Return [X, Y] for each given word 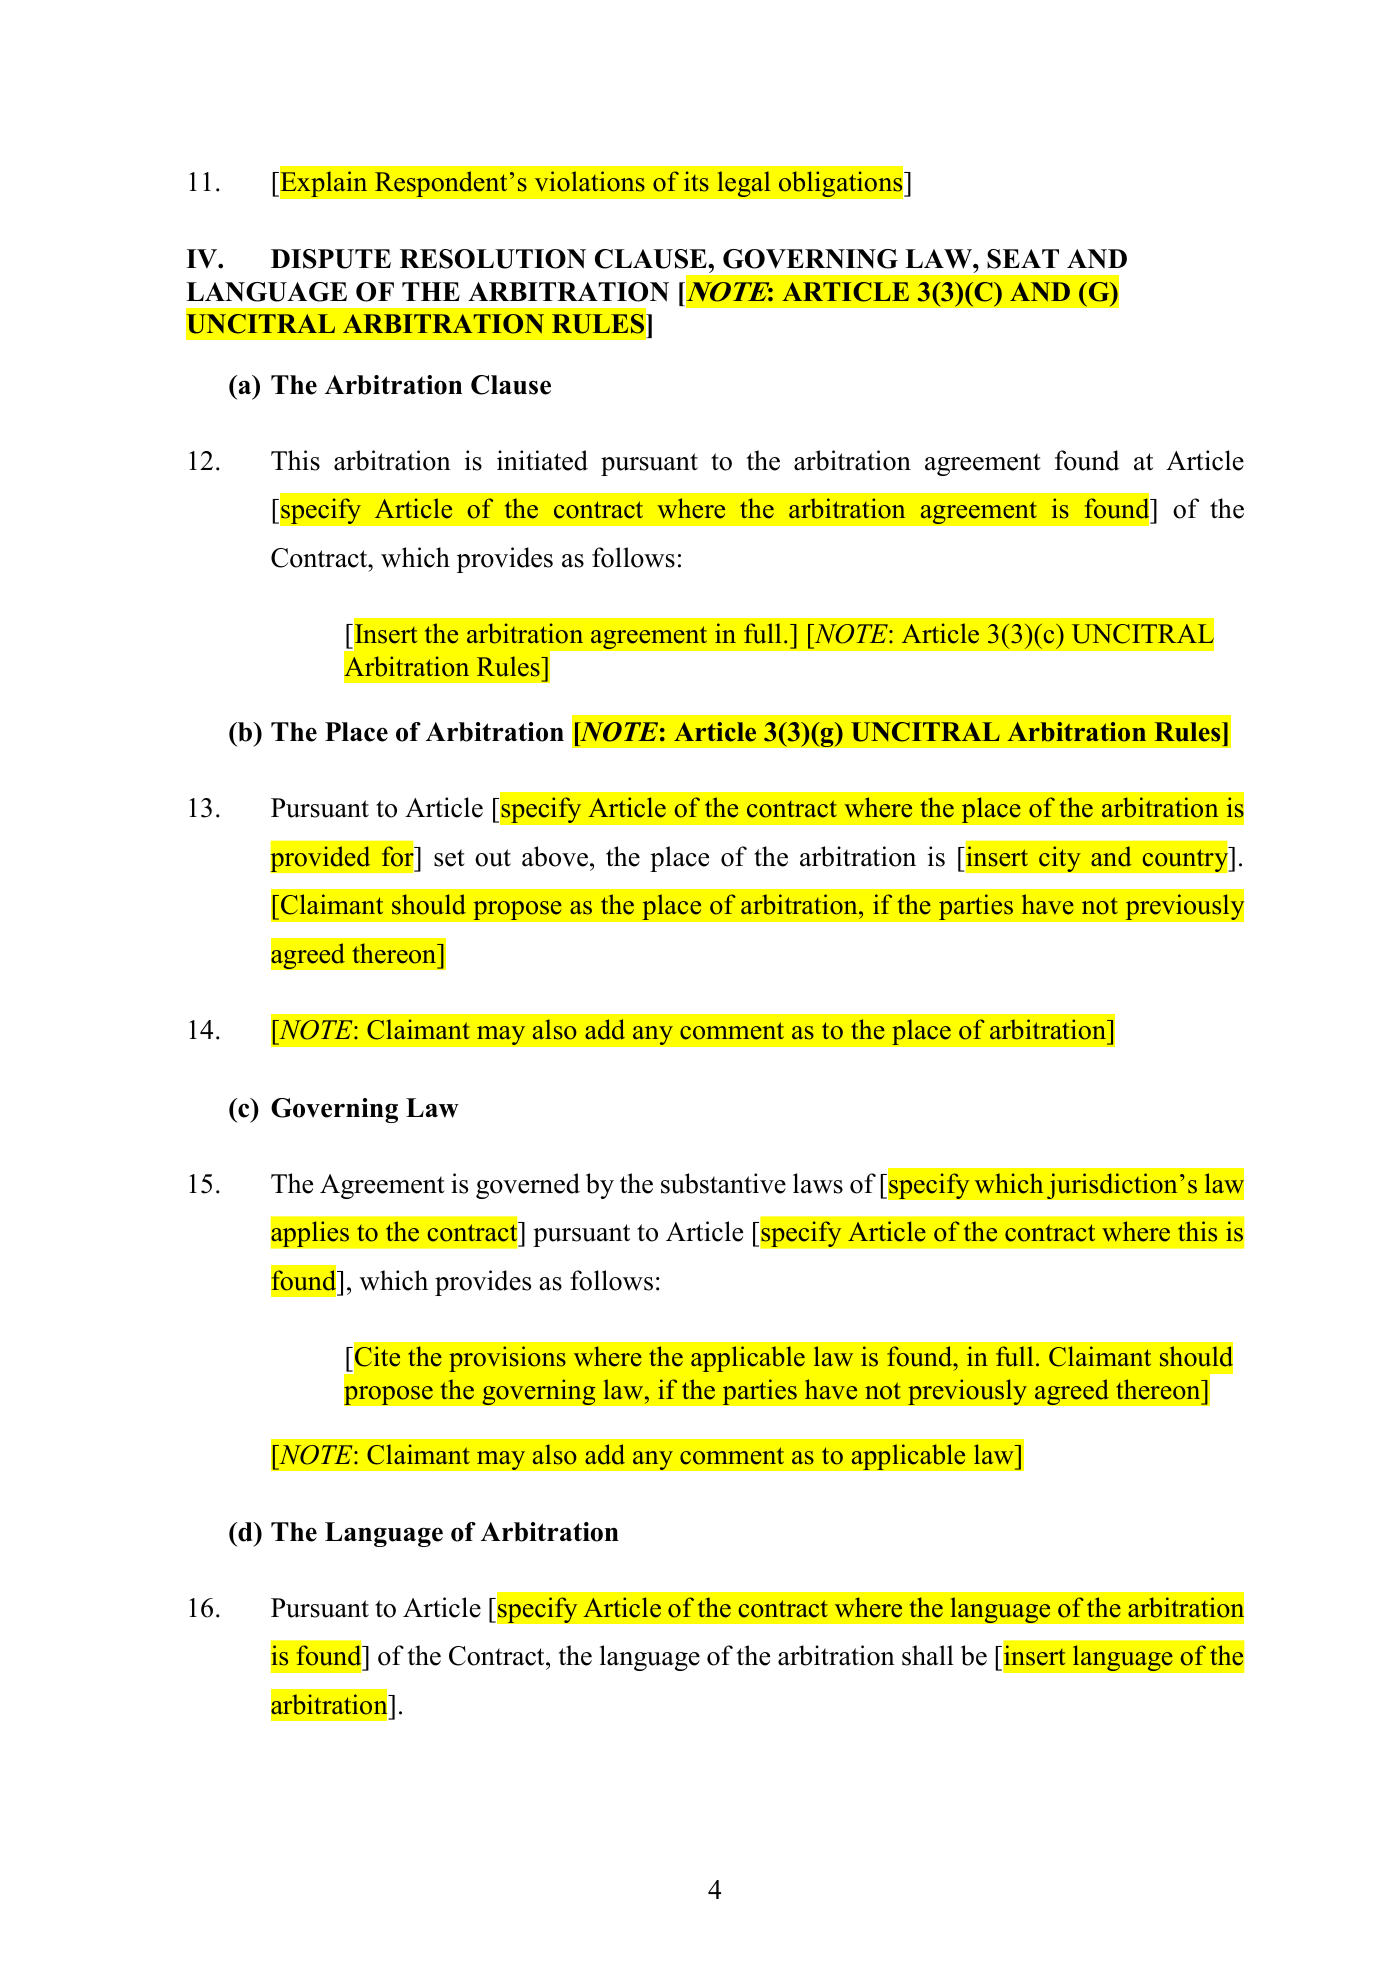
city [1060, 859]
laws [818, 1183]
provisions [507, 1359]
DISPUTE [331, 259]
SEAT [1023, 259]
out [493, 858]
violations [590, 181]
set [449, 858]
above [555, 856]
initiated [542, 460]
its [696, 181]
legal [744, 184]
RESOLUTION [493, 259]
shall [928, 1655]
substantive [723, 1183]
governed [528, 1186]
